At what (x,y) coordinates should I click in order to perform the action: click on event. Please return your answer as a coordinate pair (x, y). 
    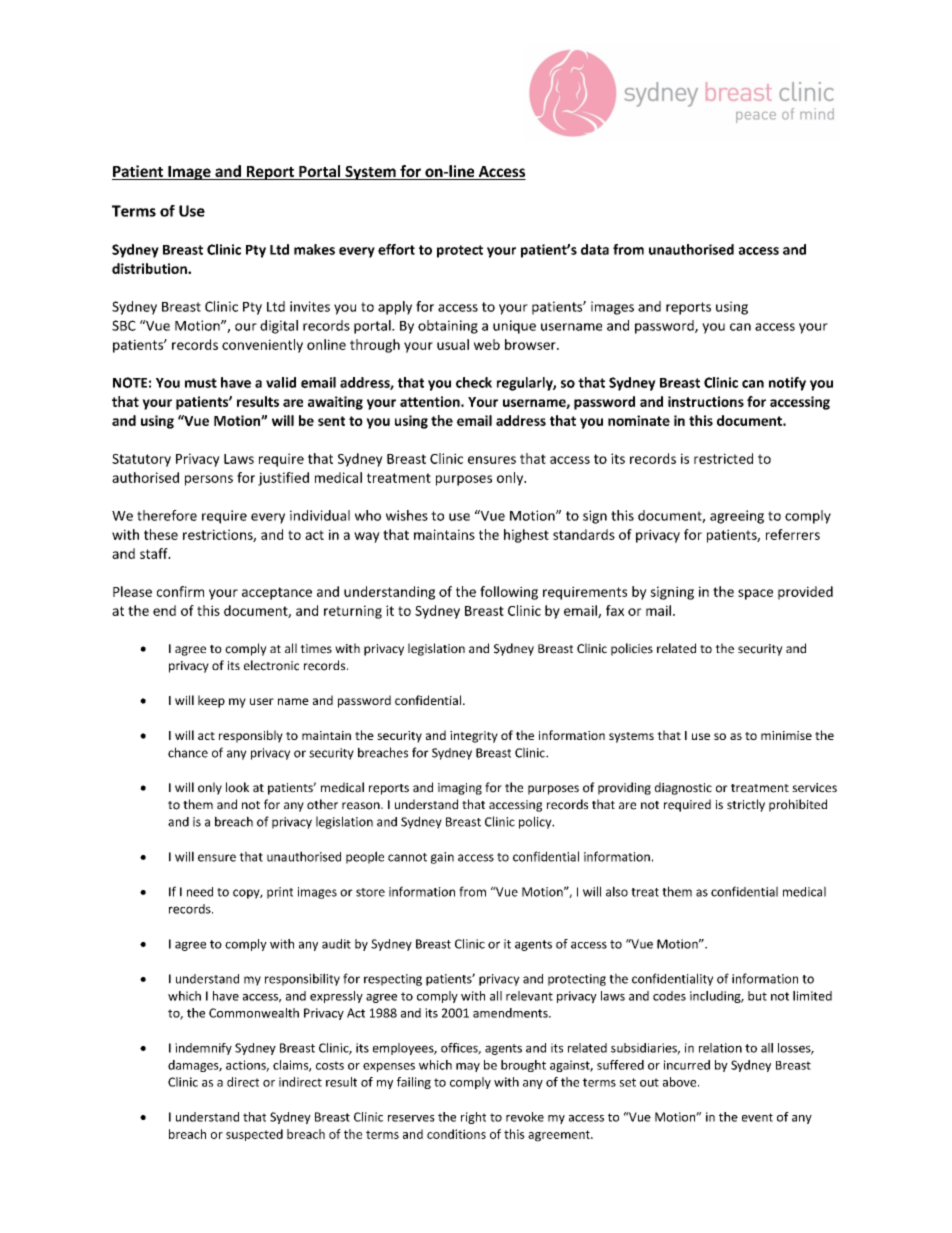
    Looking at the image, I should click on (757, 1117).
